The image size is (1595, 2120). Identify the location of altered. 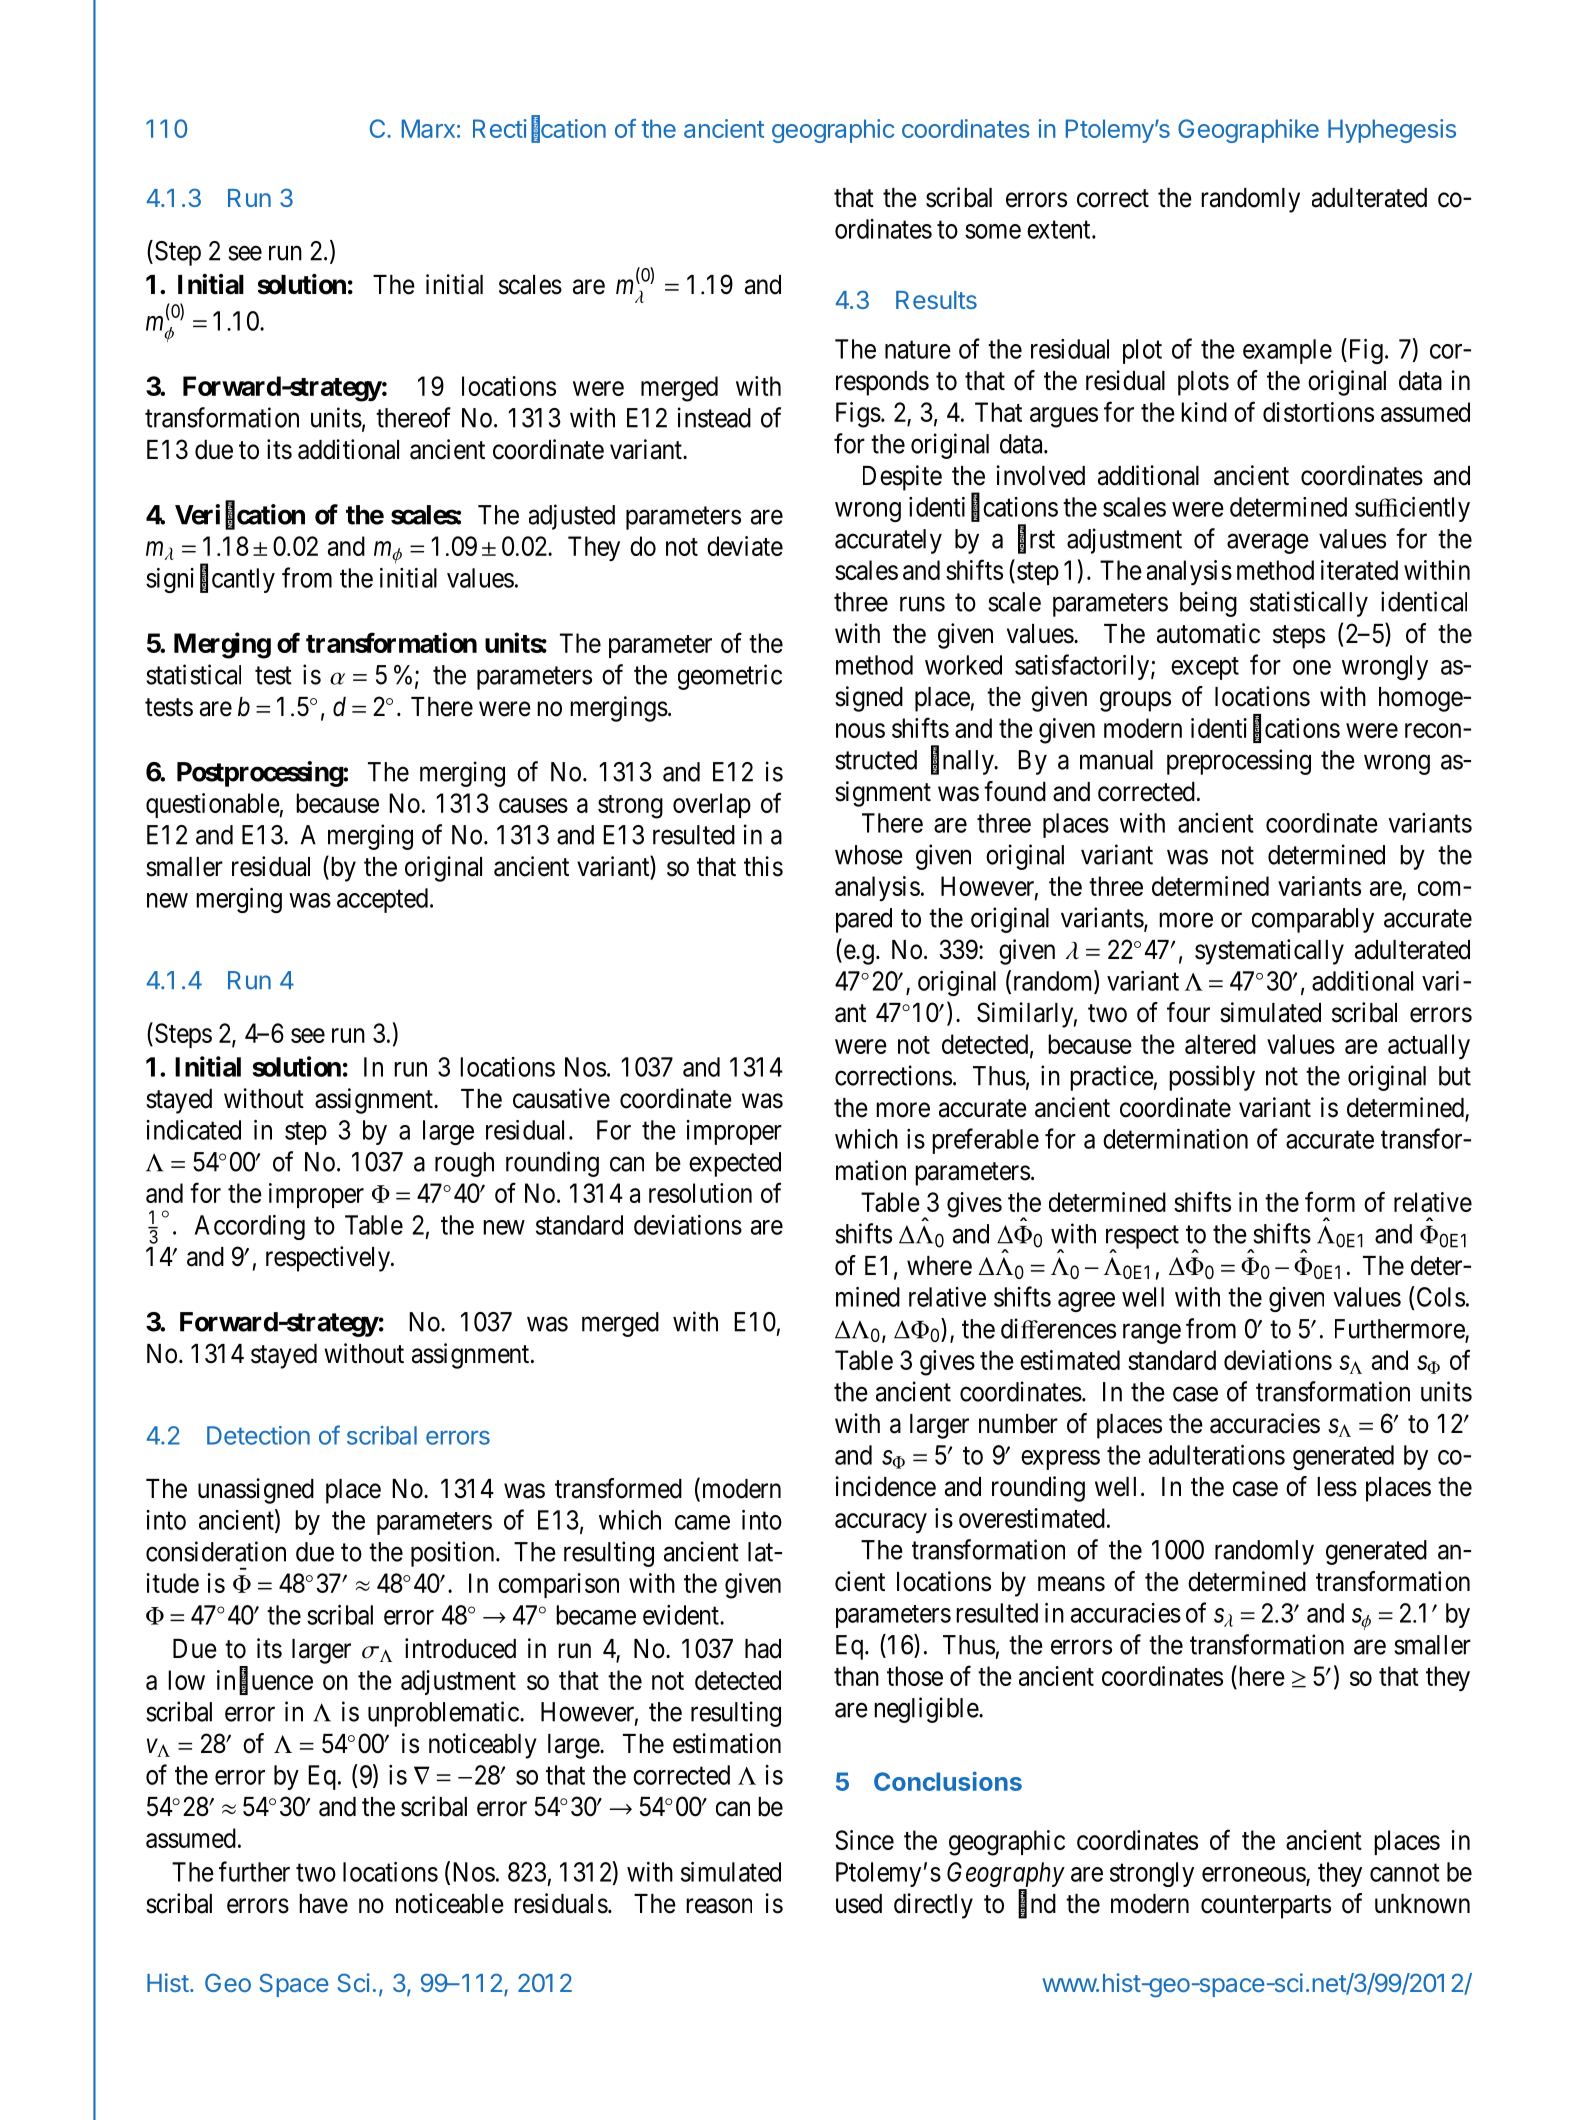
(1220, 1044).
